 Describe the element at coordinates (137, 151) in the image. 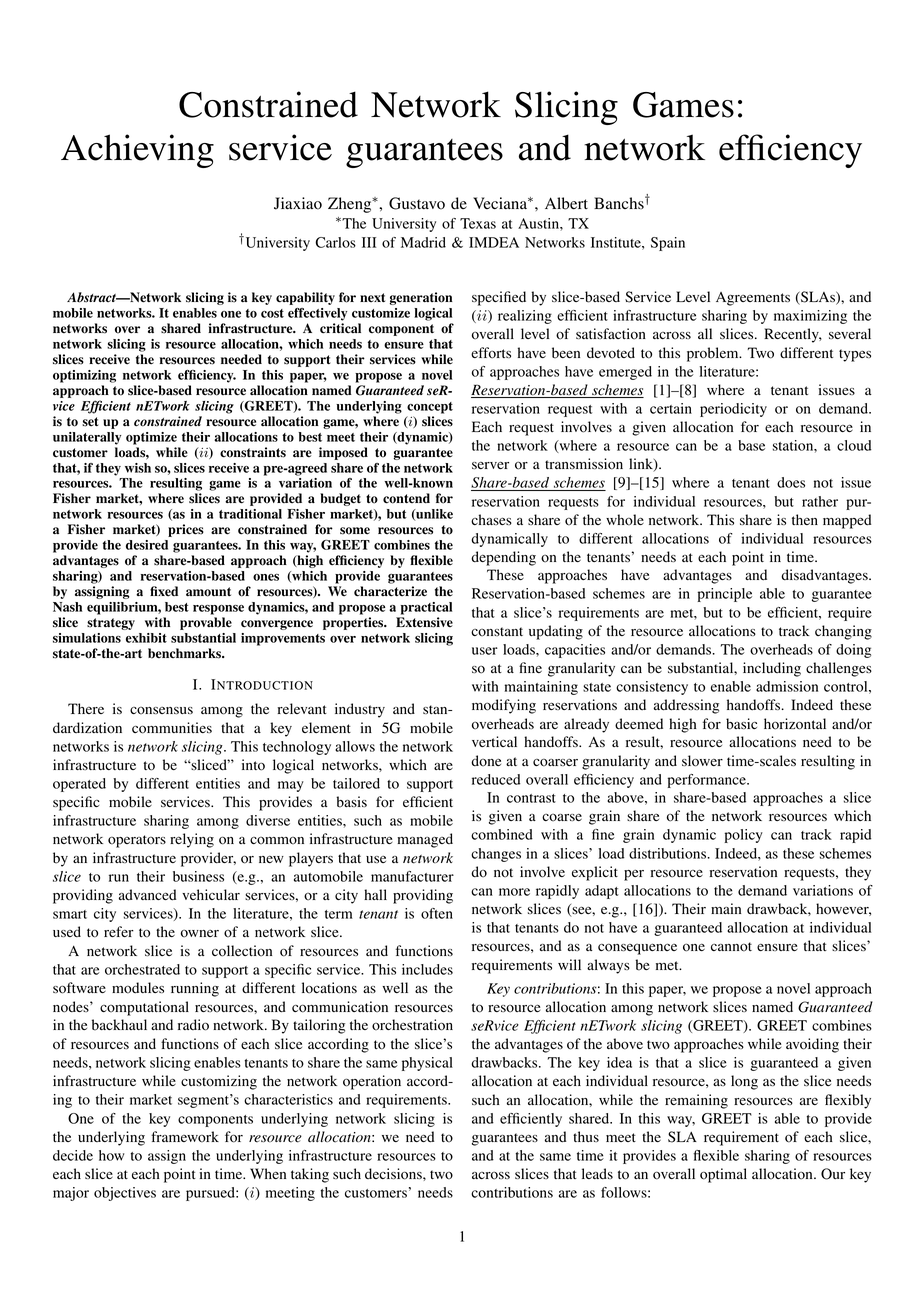

I see `Achieving` at that location.
